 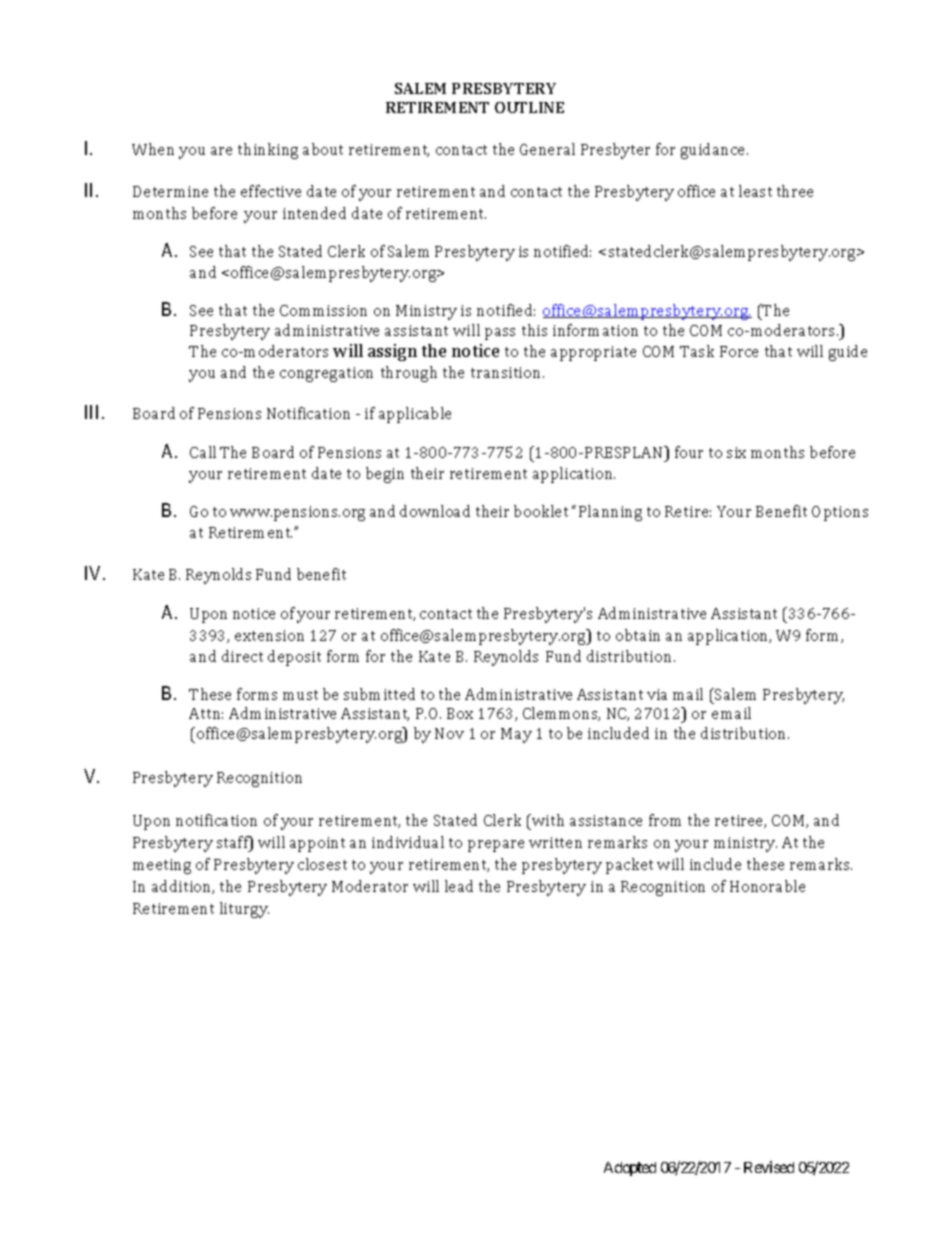 What do you see at coordinates (244, 910) in the page?
I see `liturgy` at bounding box center [244, 910].
